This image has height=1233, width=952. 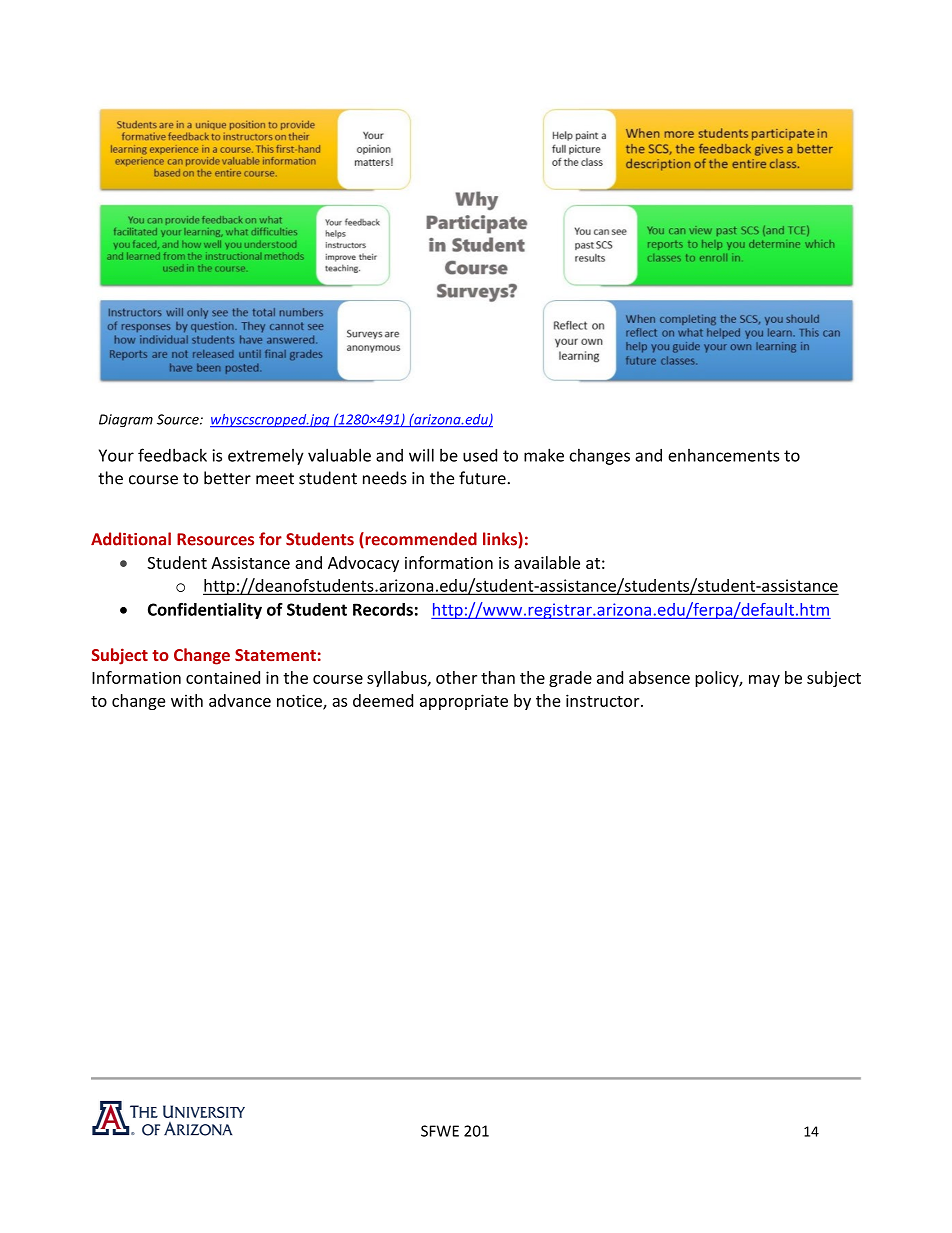 I want to click on appropriate, so click(x=464, y=702).
